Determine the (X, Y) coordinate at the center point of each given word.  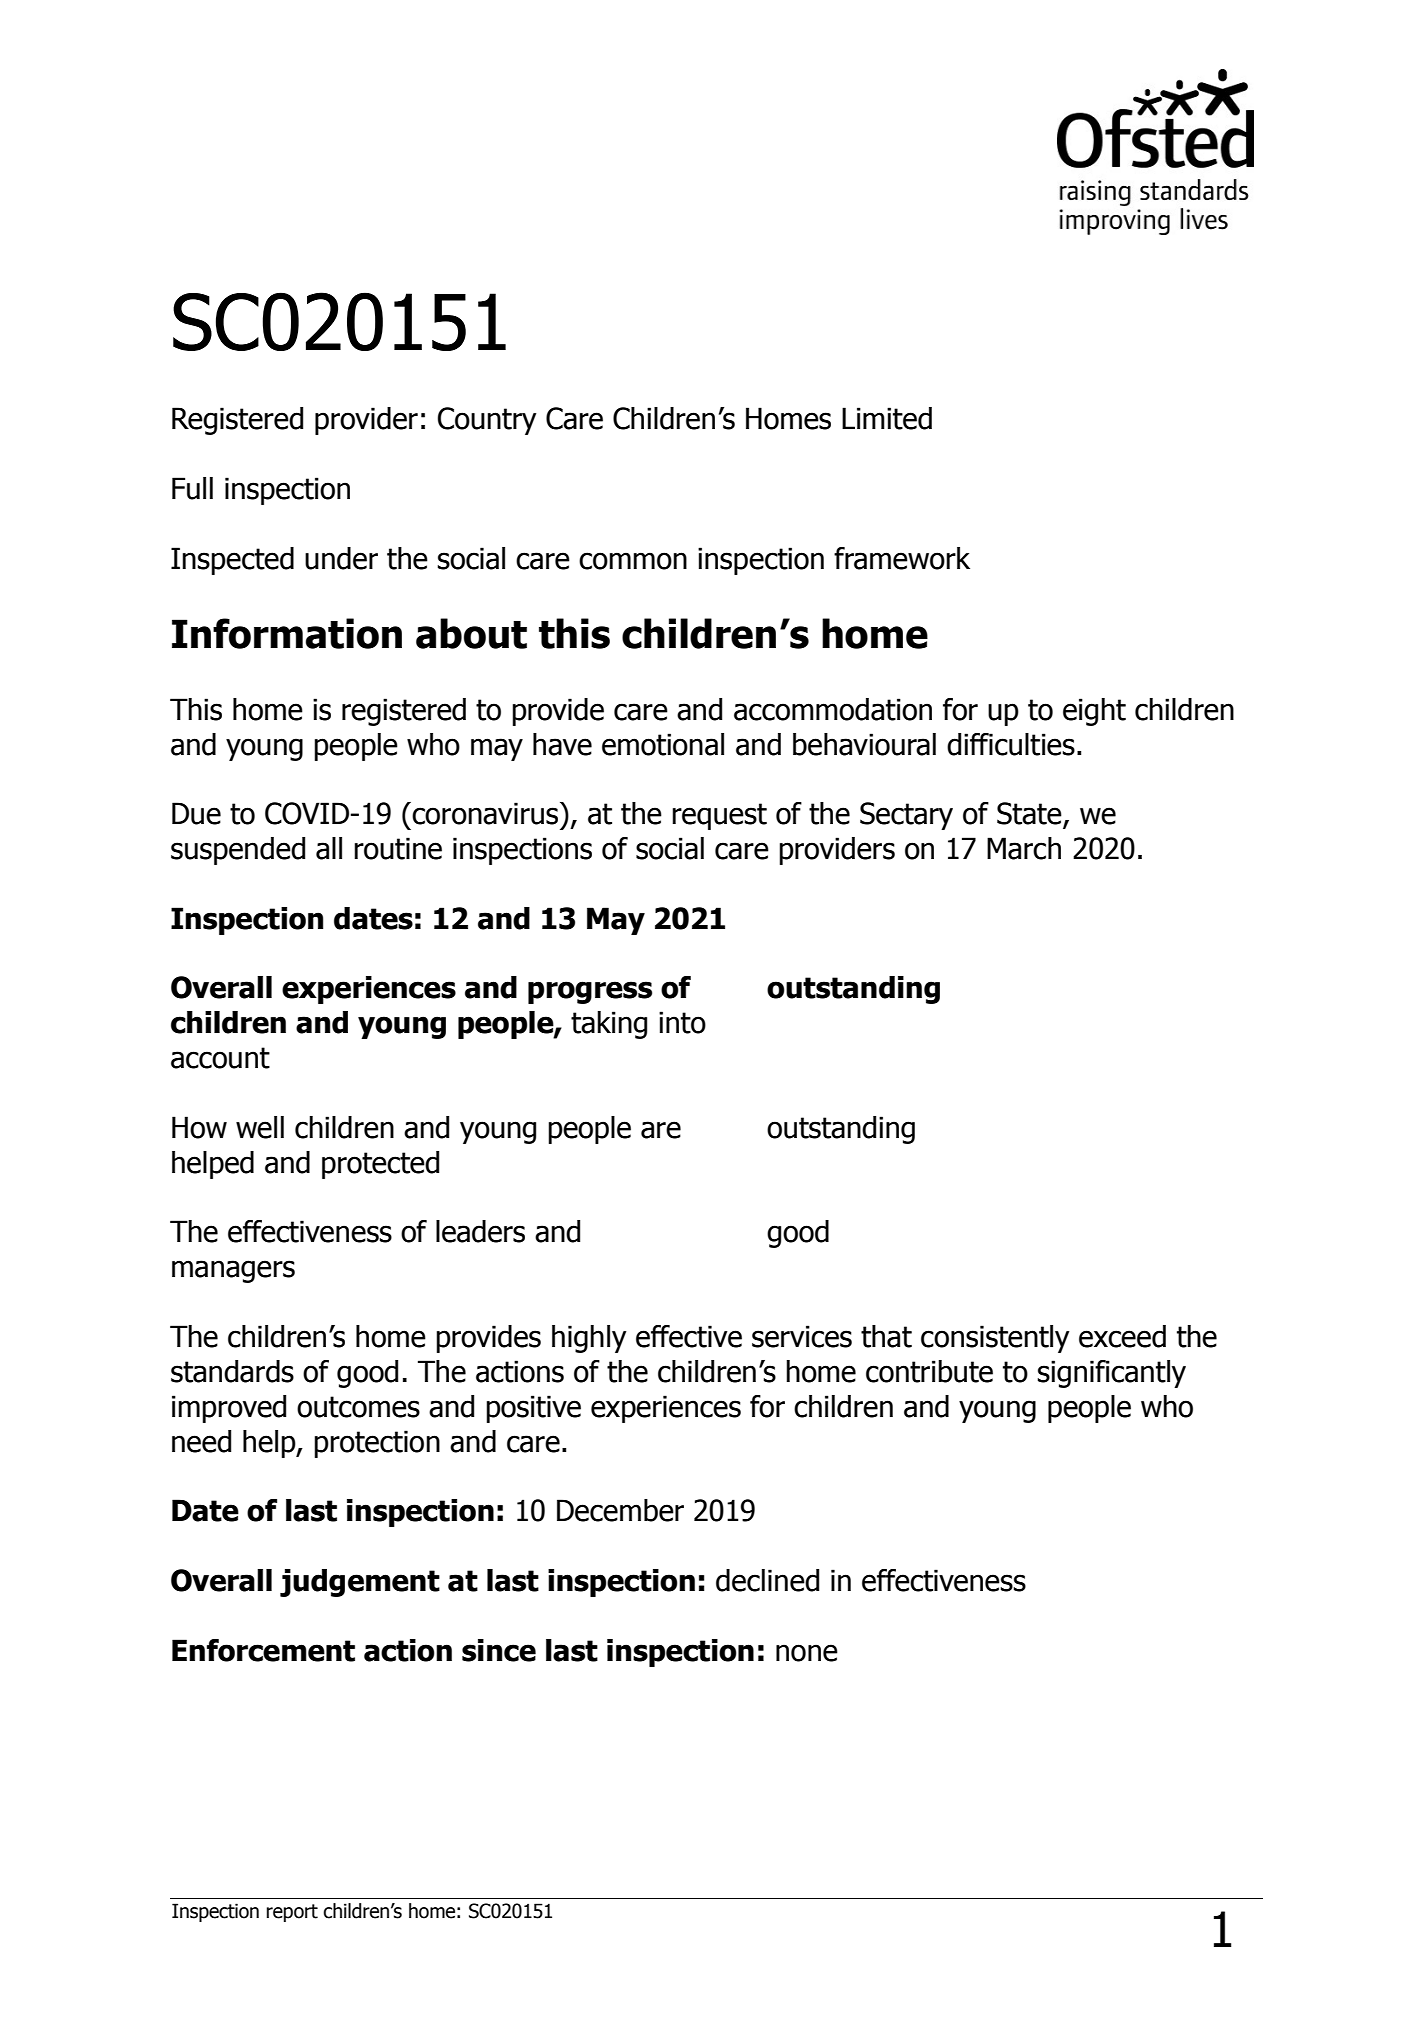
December (620, 1510)
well (260, 1127)
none (807, 1653)
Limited (887, 418)
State (1030, 814)
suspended (238, 851)
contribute (929, 1371)
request (719, 816)
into (682, 1022)
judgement (360, 1583)
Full (192, 488)
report (292, 1913)
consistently (995, 1339)
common (633, 561)
